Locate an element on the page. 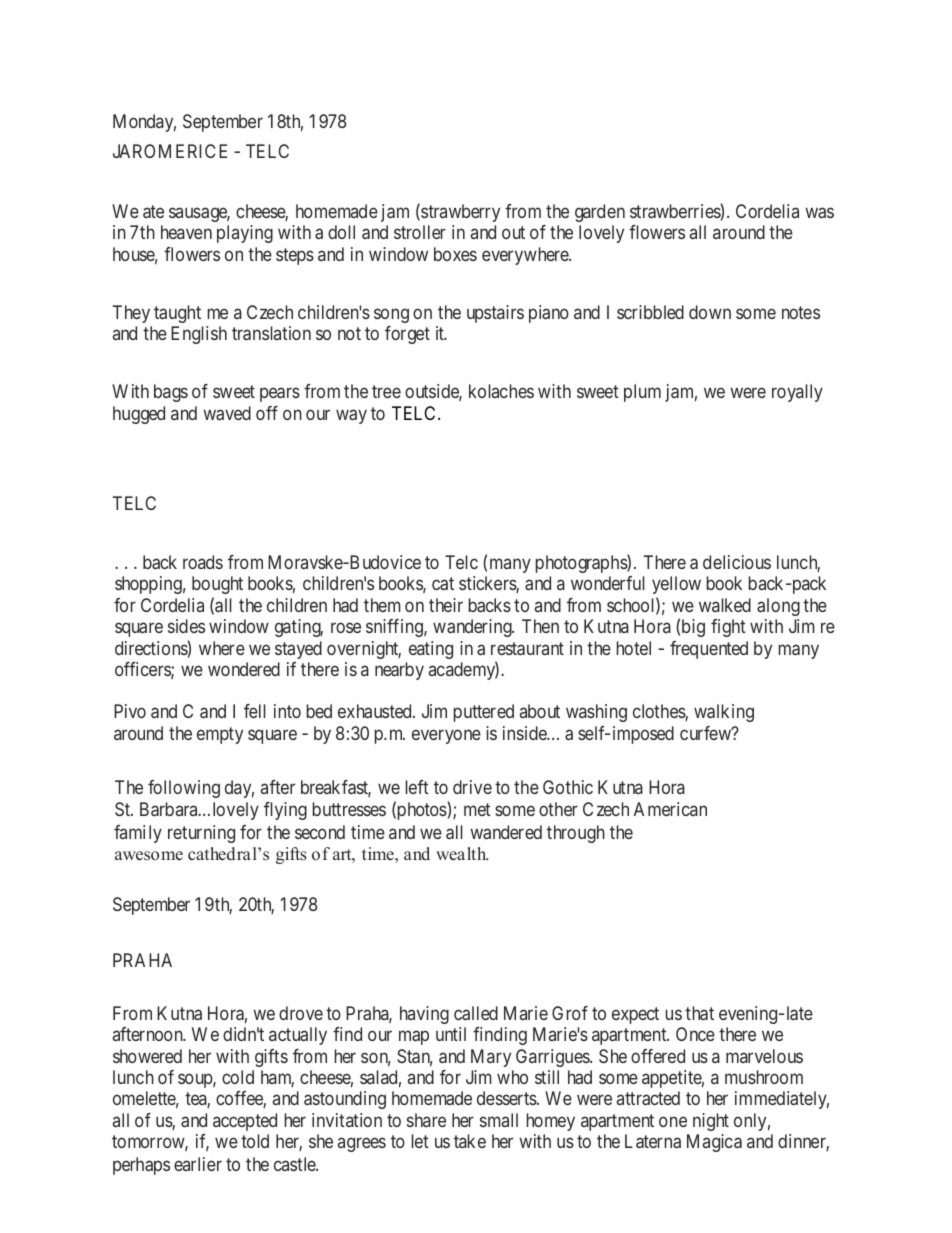  delicious is located at coordinates (737, 562).
